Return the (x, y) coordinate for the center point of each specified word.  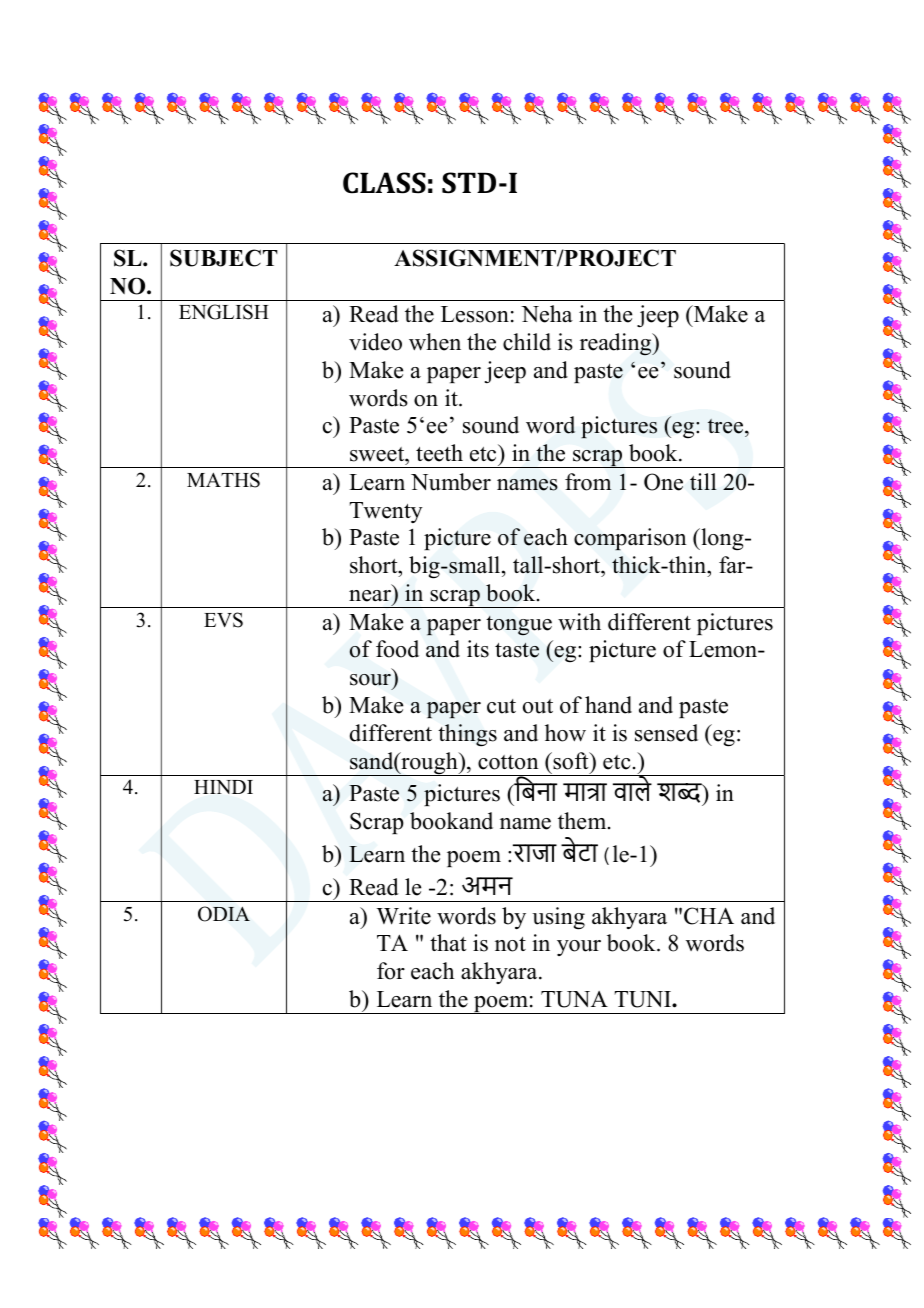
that (448, 942)
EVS (223, 620)
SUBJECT (224, 258)
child (527, 342)
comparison (630, 539)
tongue (519, 626)
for (391, 971)
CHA (709, 916)
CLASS (384, 183)
